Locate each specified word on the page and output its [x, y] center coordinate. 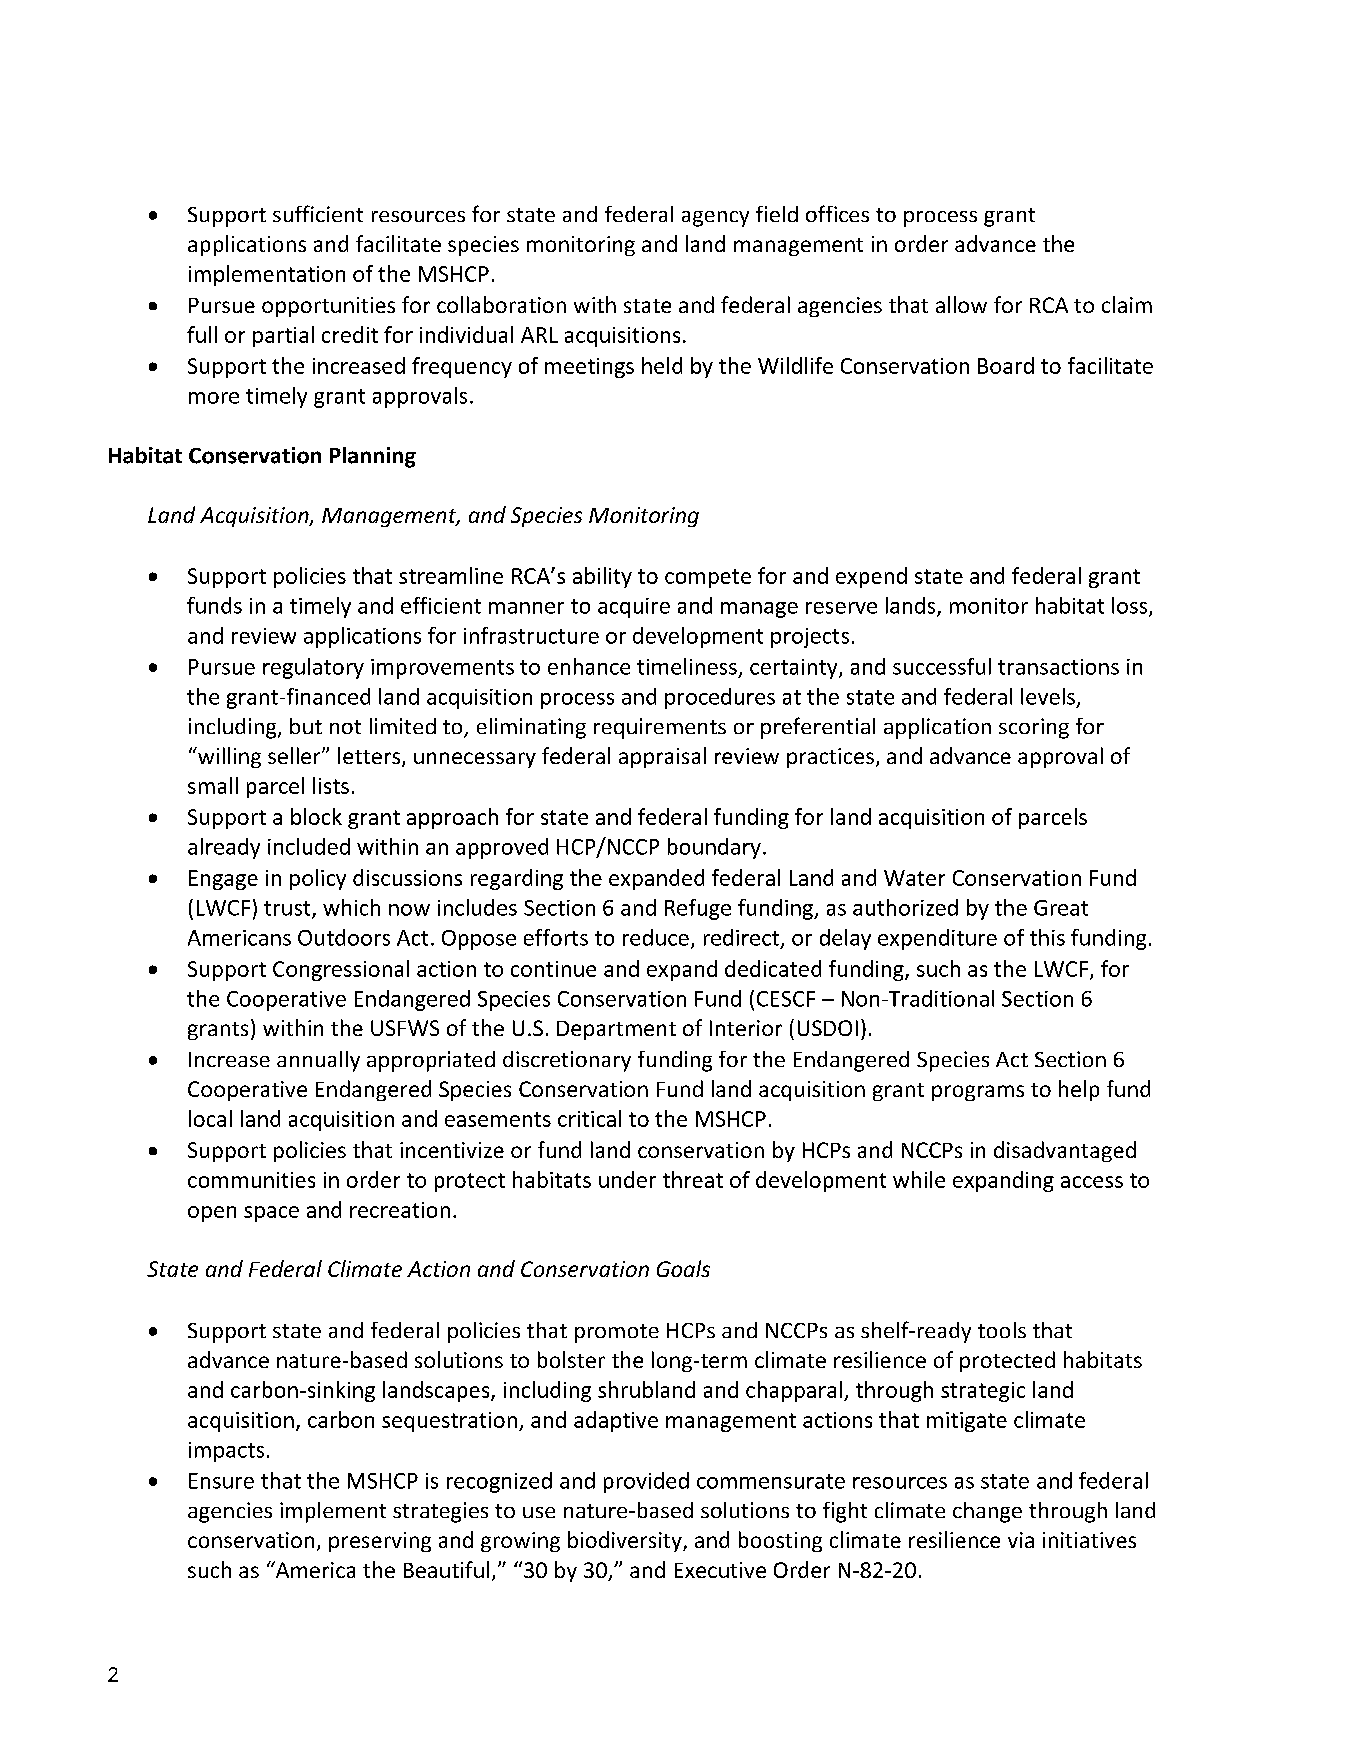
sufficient [318, 213]
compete [708, 578]
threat [693, 1179]
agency [715, 219]
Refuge [698, 909]
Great [1061, 908]
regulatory [313, 668]
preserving [380, 1542]
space [271, 1214]
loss [1129, 605]
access [1092, 1182]
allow [961, 304]
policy [318, 879]
